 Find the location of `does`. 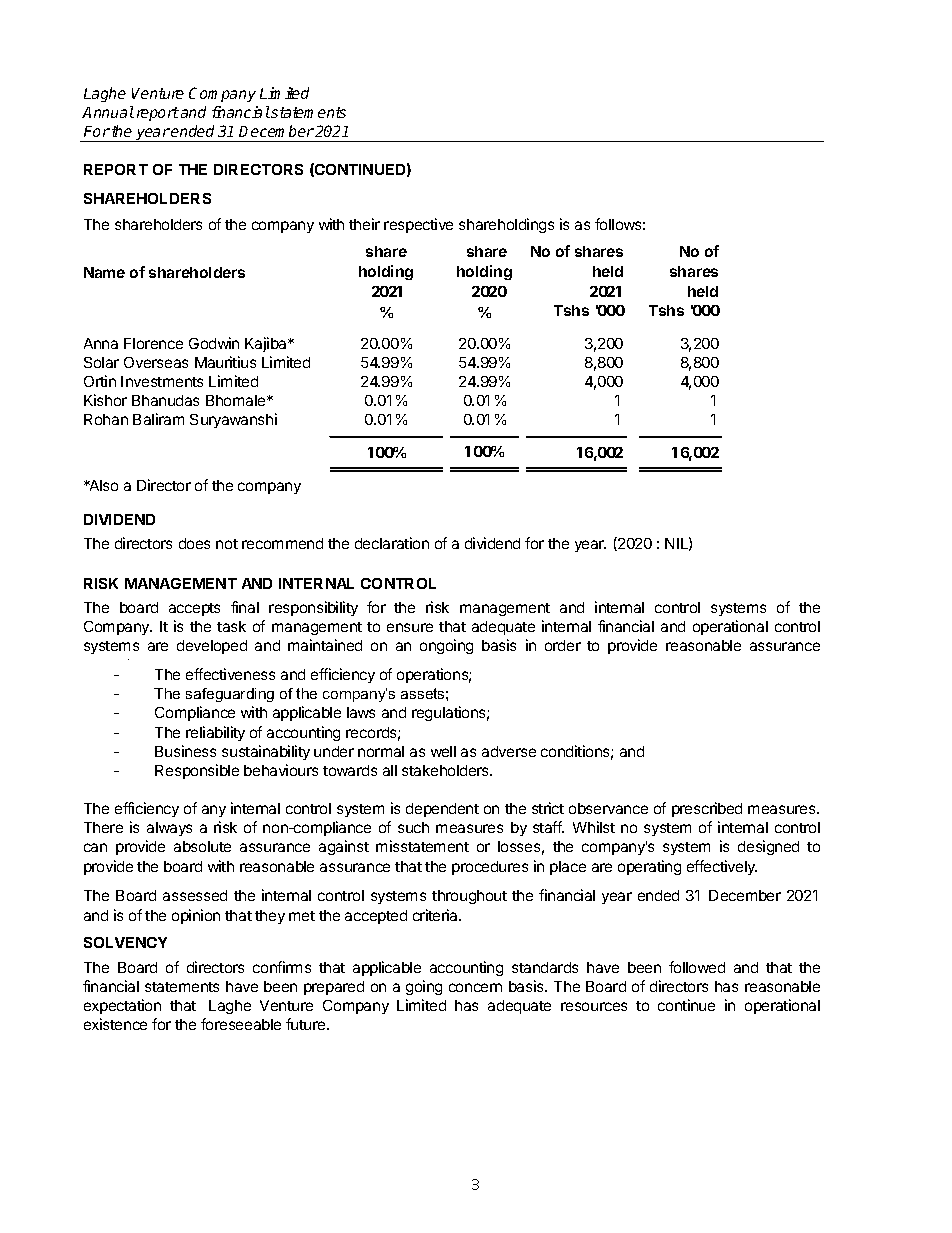

does is located at coordinates (194, 543).
